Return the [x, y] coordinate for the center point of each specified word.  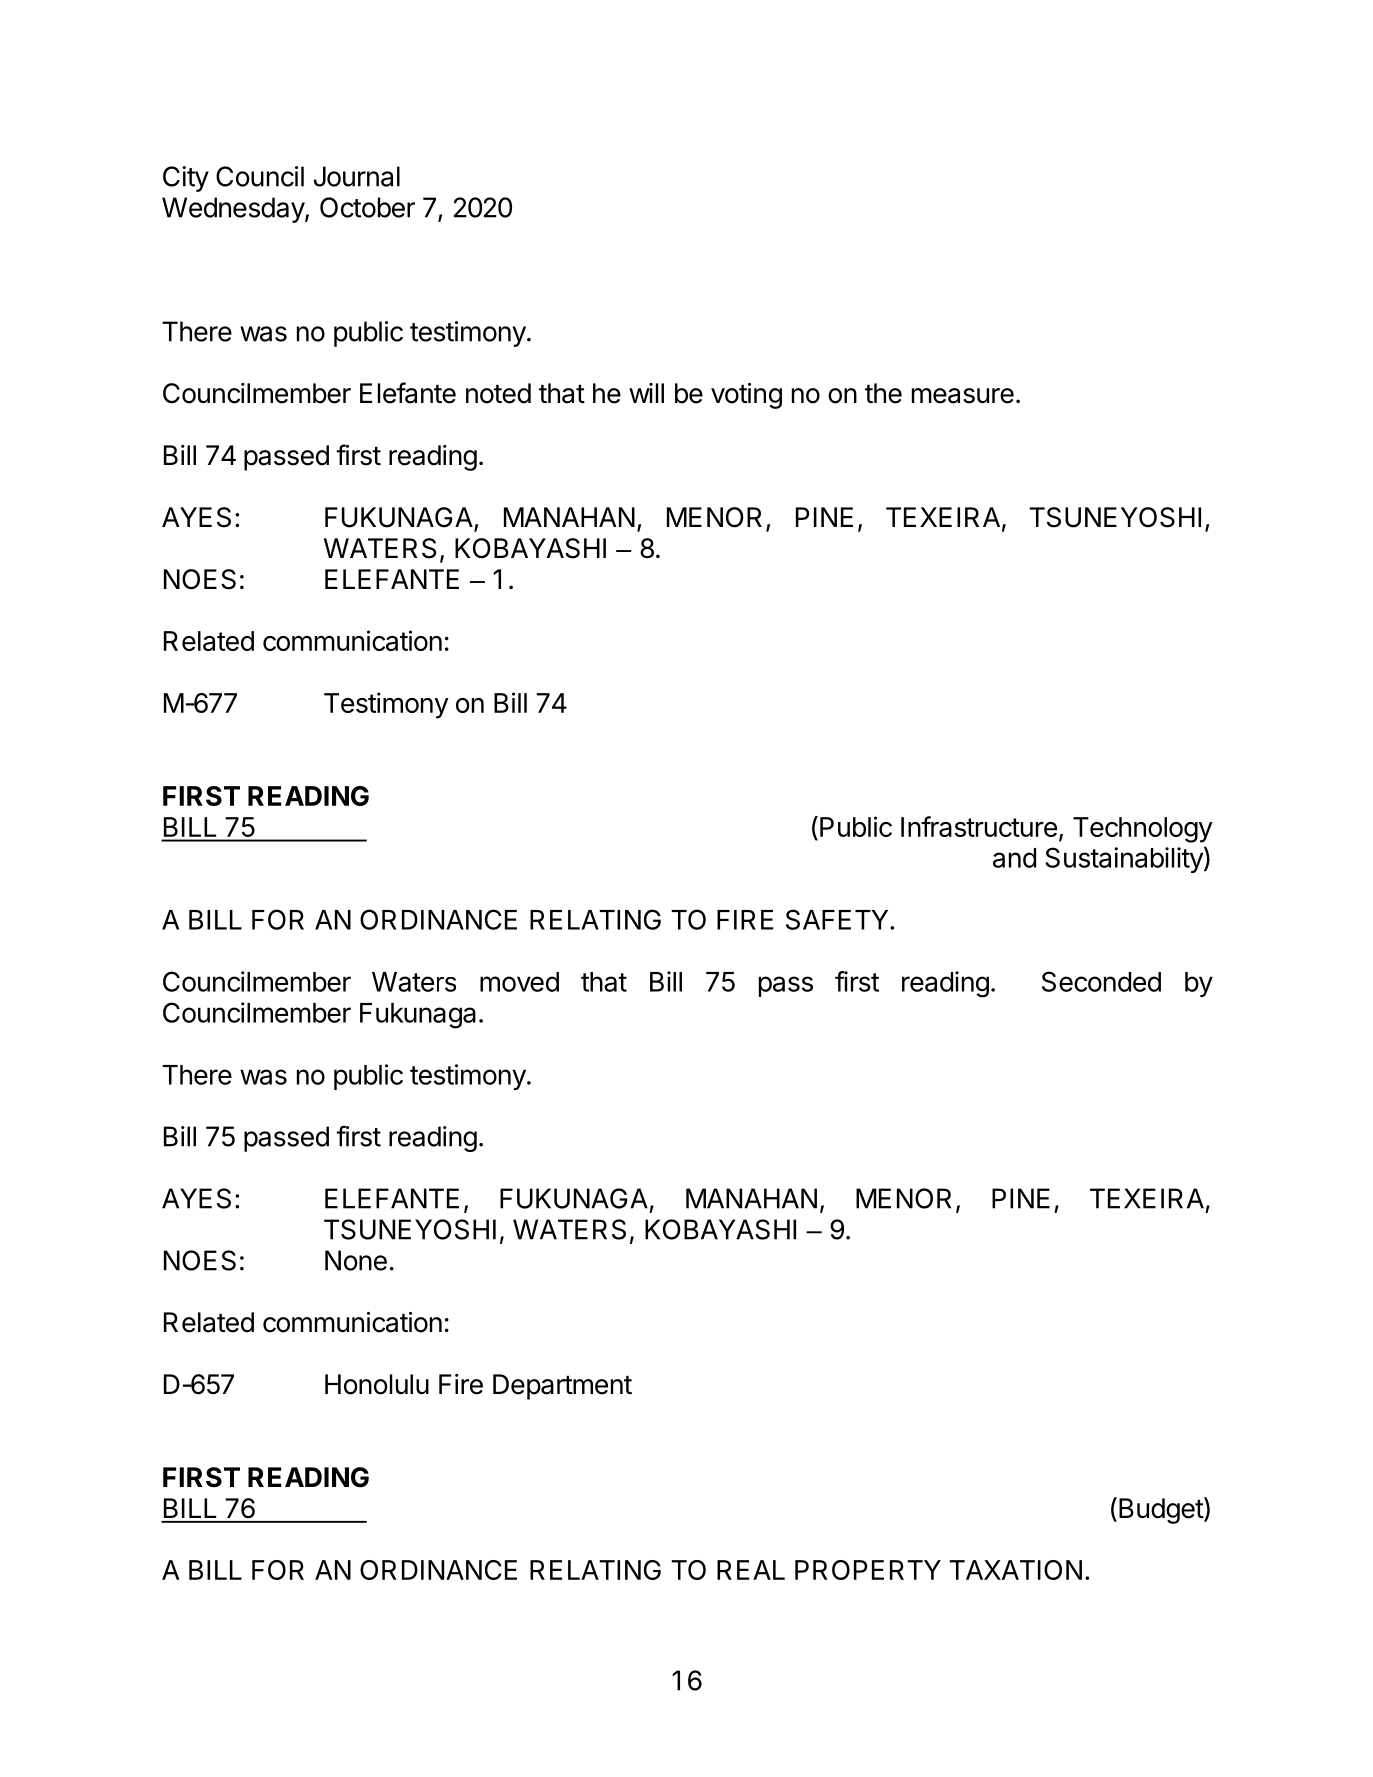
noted [498, 393]
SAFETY [838, 919]
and [1014, 858]
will [646, 393]
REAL [751, 1570]
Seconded [1101, 981]
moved [519, 982]
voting [746, 396]
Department [562, 1387]
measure [963, 396]
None [356, 1260]
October [367, 207]
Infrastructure [979, 826]
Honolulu [377, 1384]
